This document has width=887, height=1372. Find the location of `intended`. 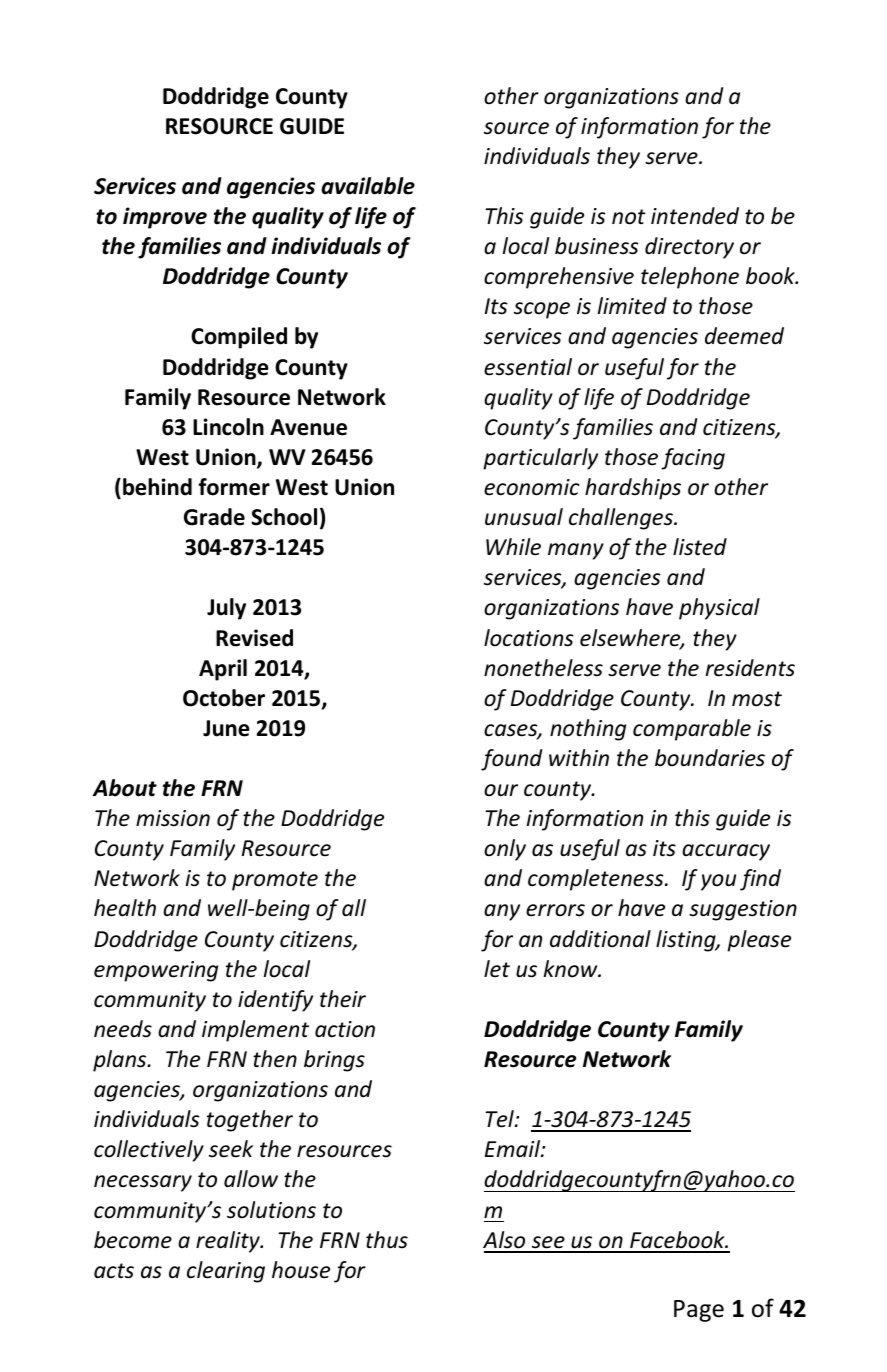

intended is located at coordinates (695, 216).
